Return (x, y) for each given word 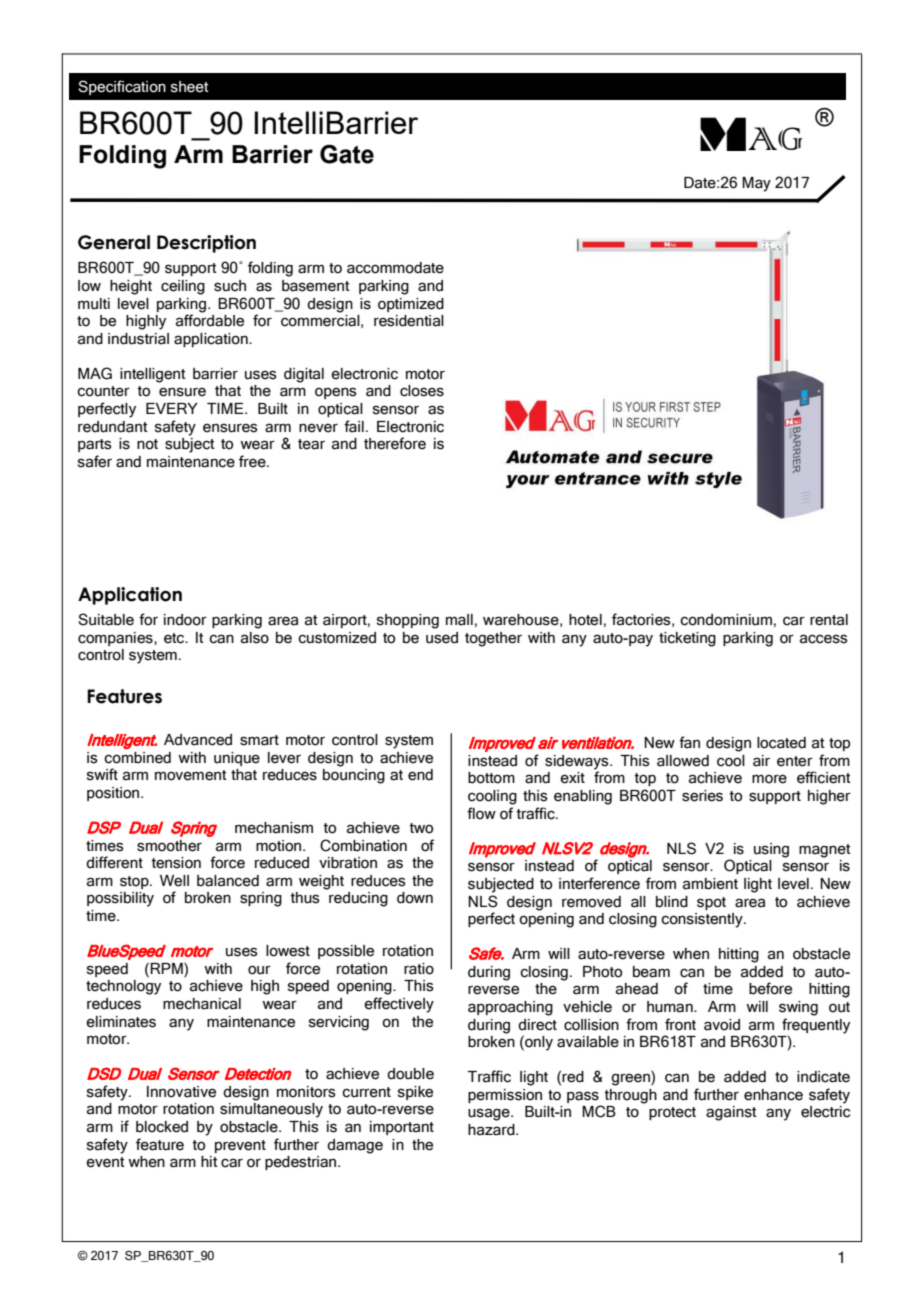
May (756, 184)
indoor (185, 620)
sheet (190, 87)
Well (174, 881)
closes (422, 391)
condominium (726, 620)
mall (459, 620)
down (415, 898)
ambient (710, 884)
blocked (162, 1127)
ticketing (687, 639)
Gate (347, 154)
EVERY (172, 408)
